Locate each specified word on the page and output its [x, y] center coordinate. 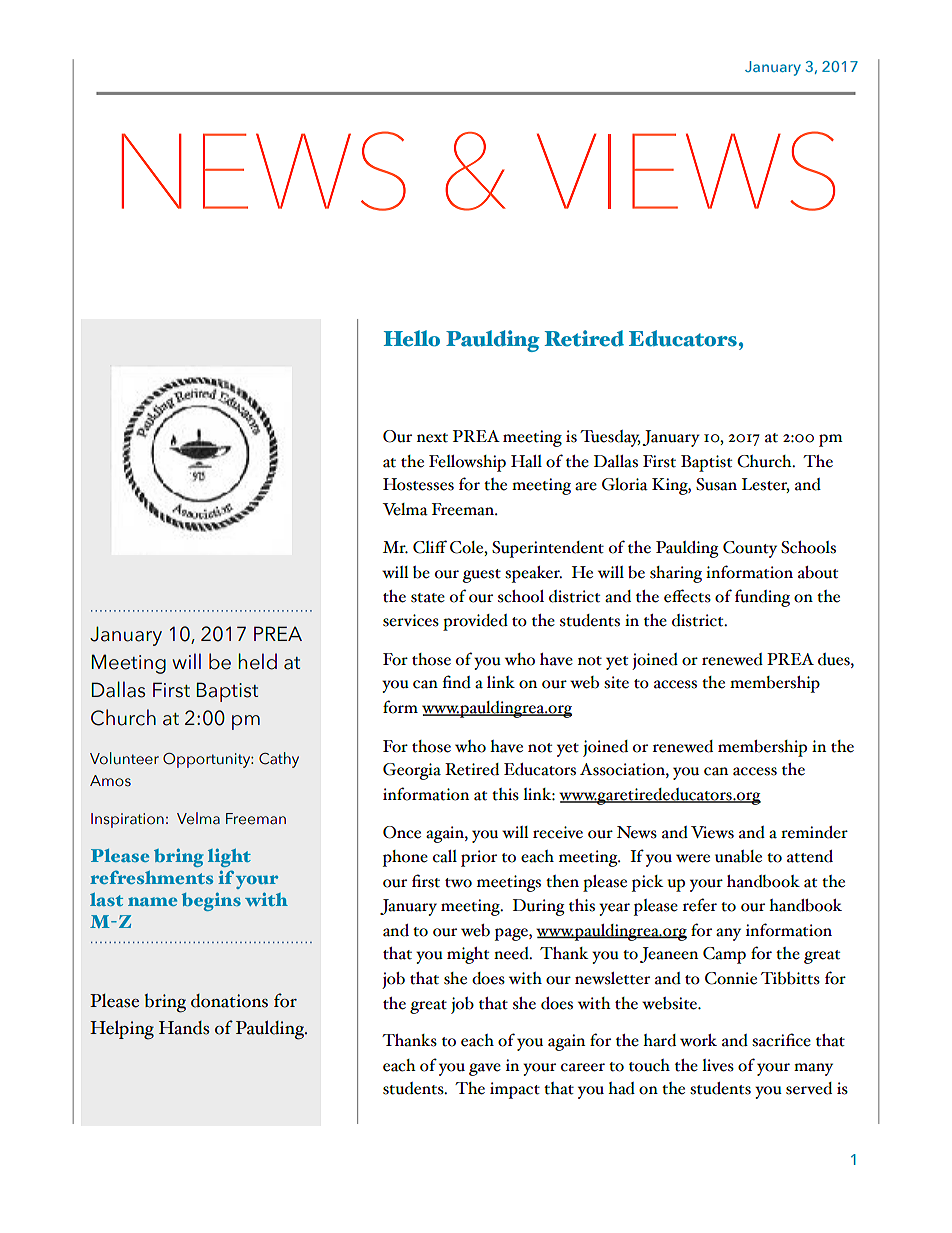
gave [485, 1069]
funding [762, 598]
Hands [184, 1028]
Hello [412, 338]
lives [718, 1065]
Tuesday [610, 438]
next [432, 438]
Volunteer [124, 758]
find [456, 682]
